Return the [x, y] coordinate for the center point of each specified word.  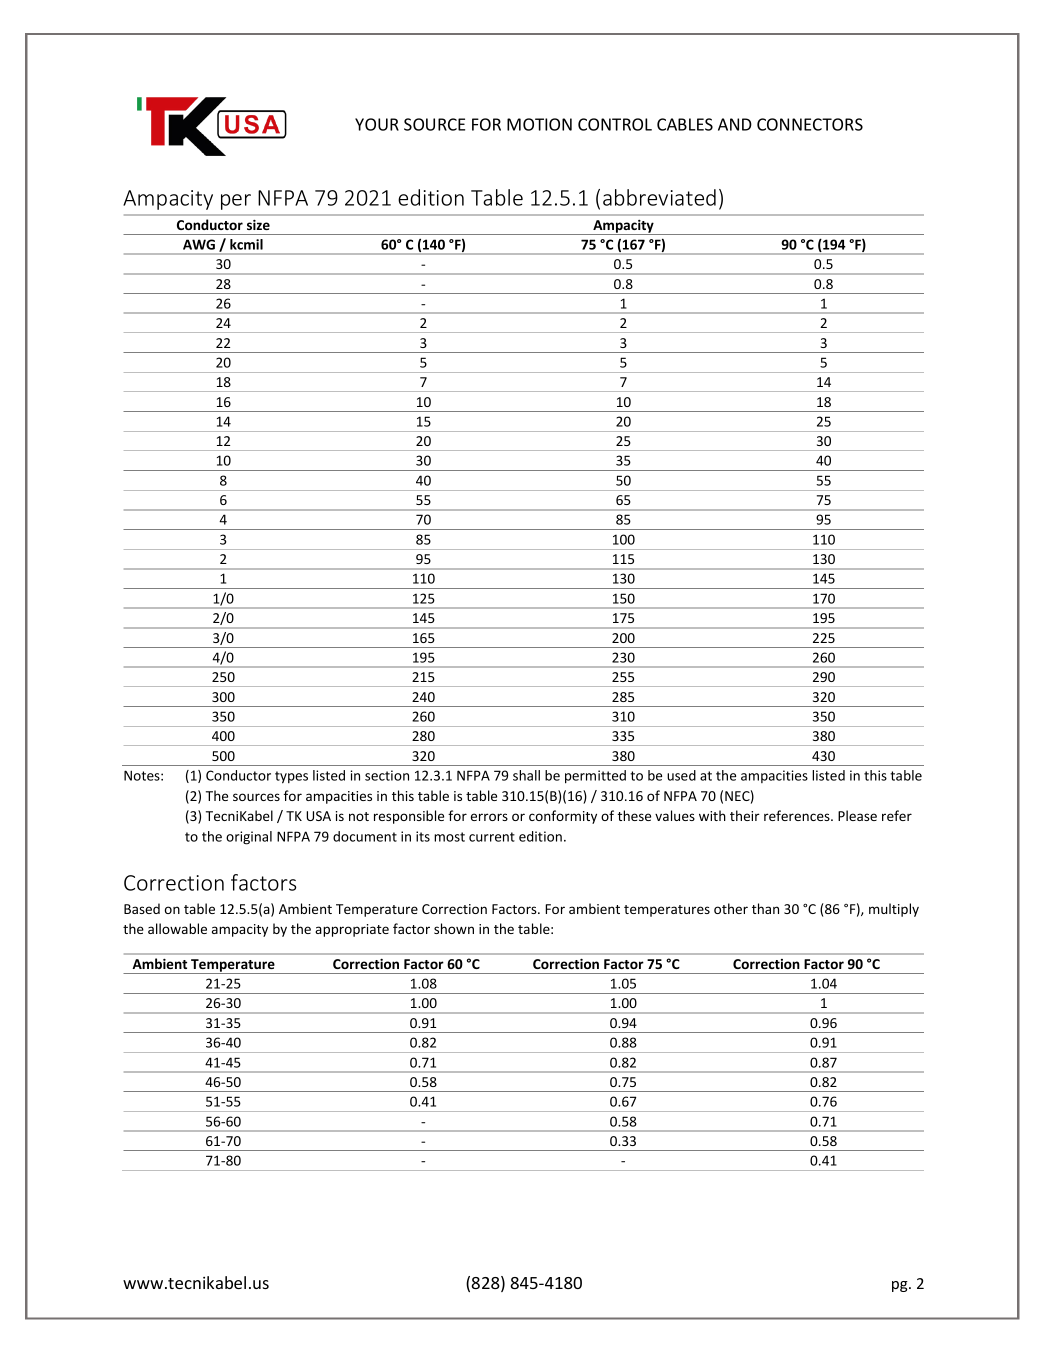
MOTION [539, 124]
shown [454, 928]
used [681, 775]
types [291, 777]
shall [526, 775]
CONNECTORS [810, 124]
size [258, 225]
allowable [177, 928]
